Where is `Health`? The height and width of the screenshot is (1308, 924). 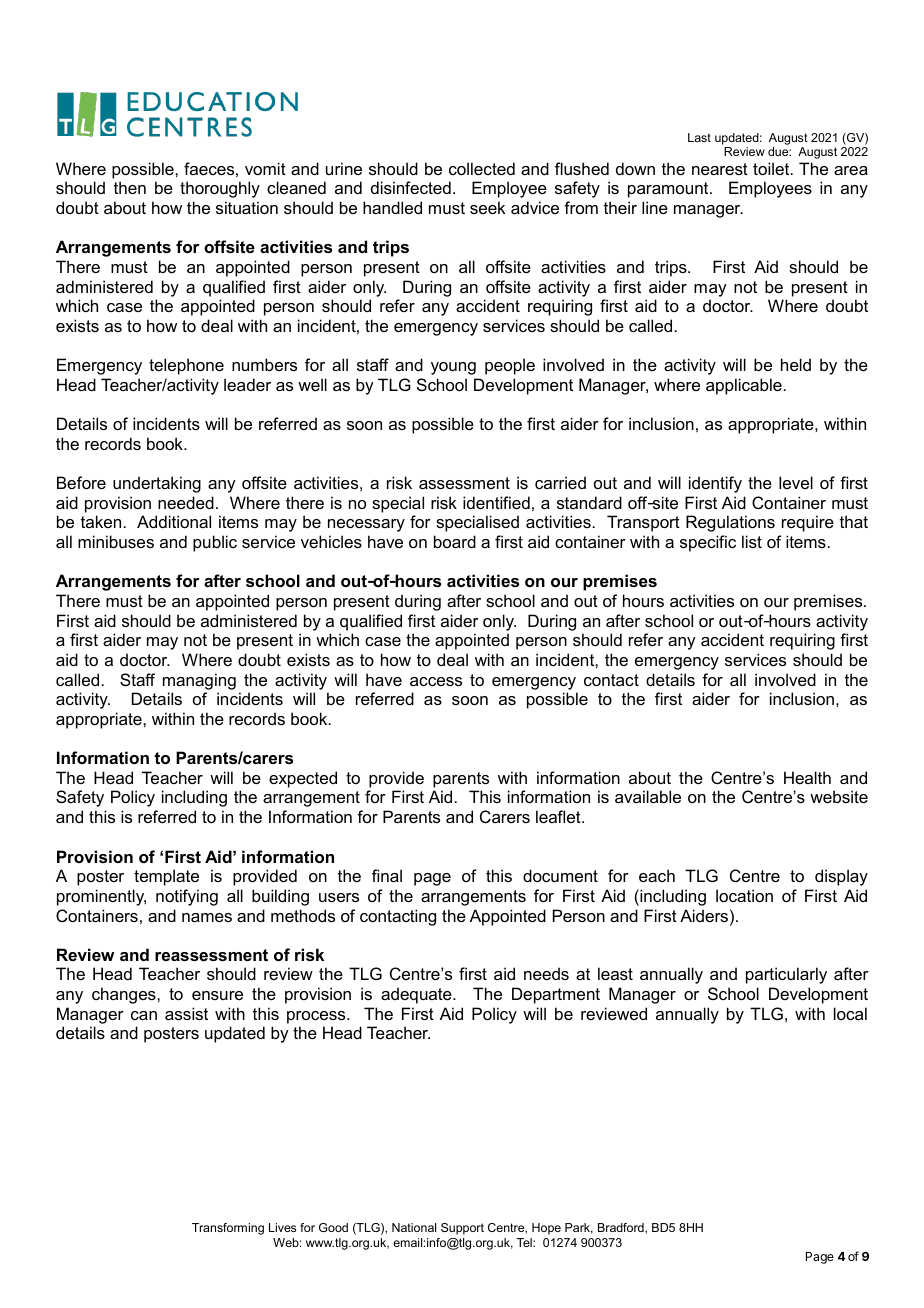 Health is located at coordinates (807, 777).
